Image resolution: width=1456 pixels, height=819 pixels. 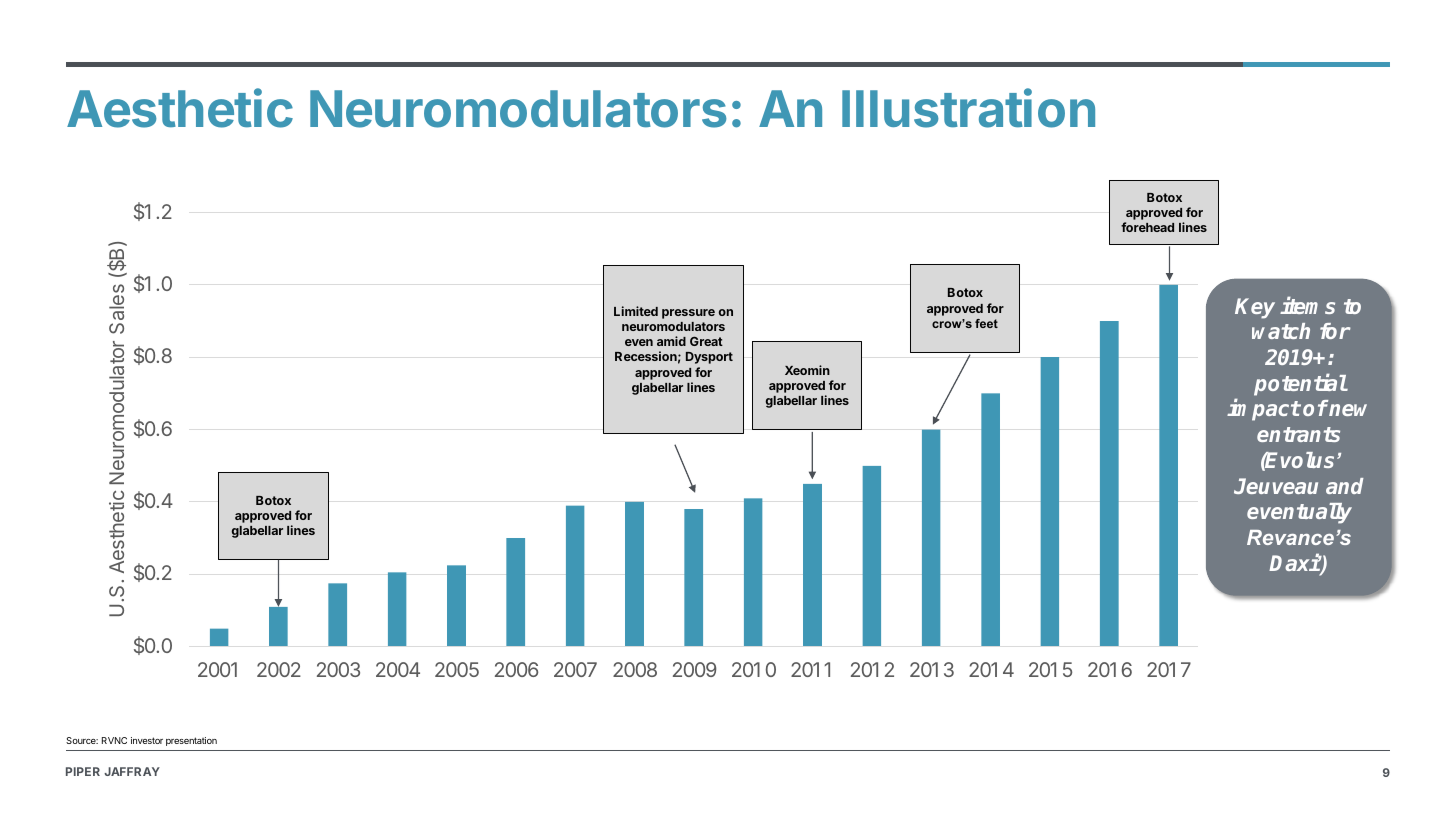 What do you see at coordinates (807, 370) in the screenshot?
I see `Xeomin` at bounding box center [807, 370].
